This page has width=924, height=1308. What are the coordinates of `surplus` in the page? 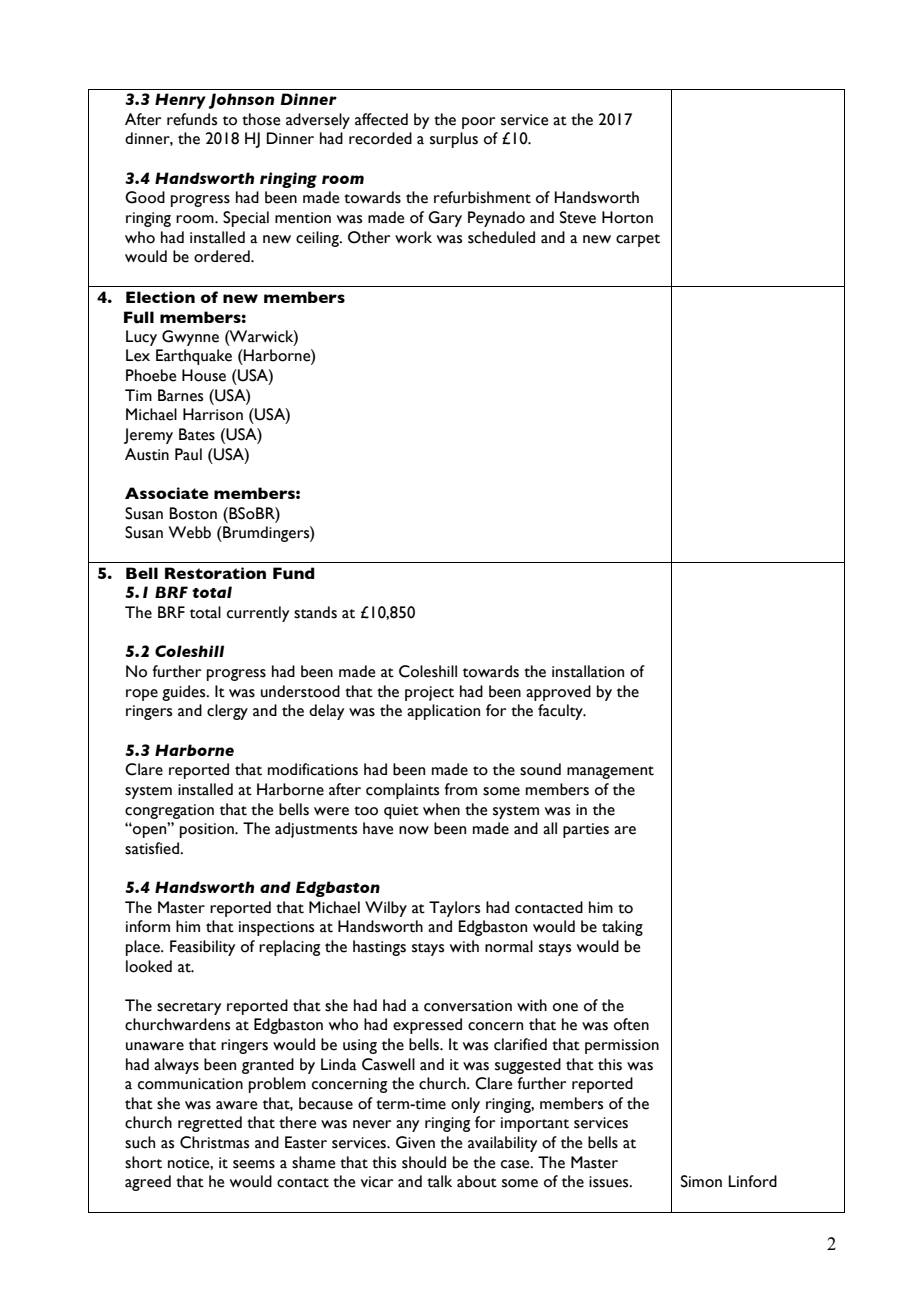 It's located at (454, 140).
